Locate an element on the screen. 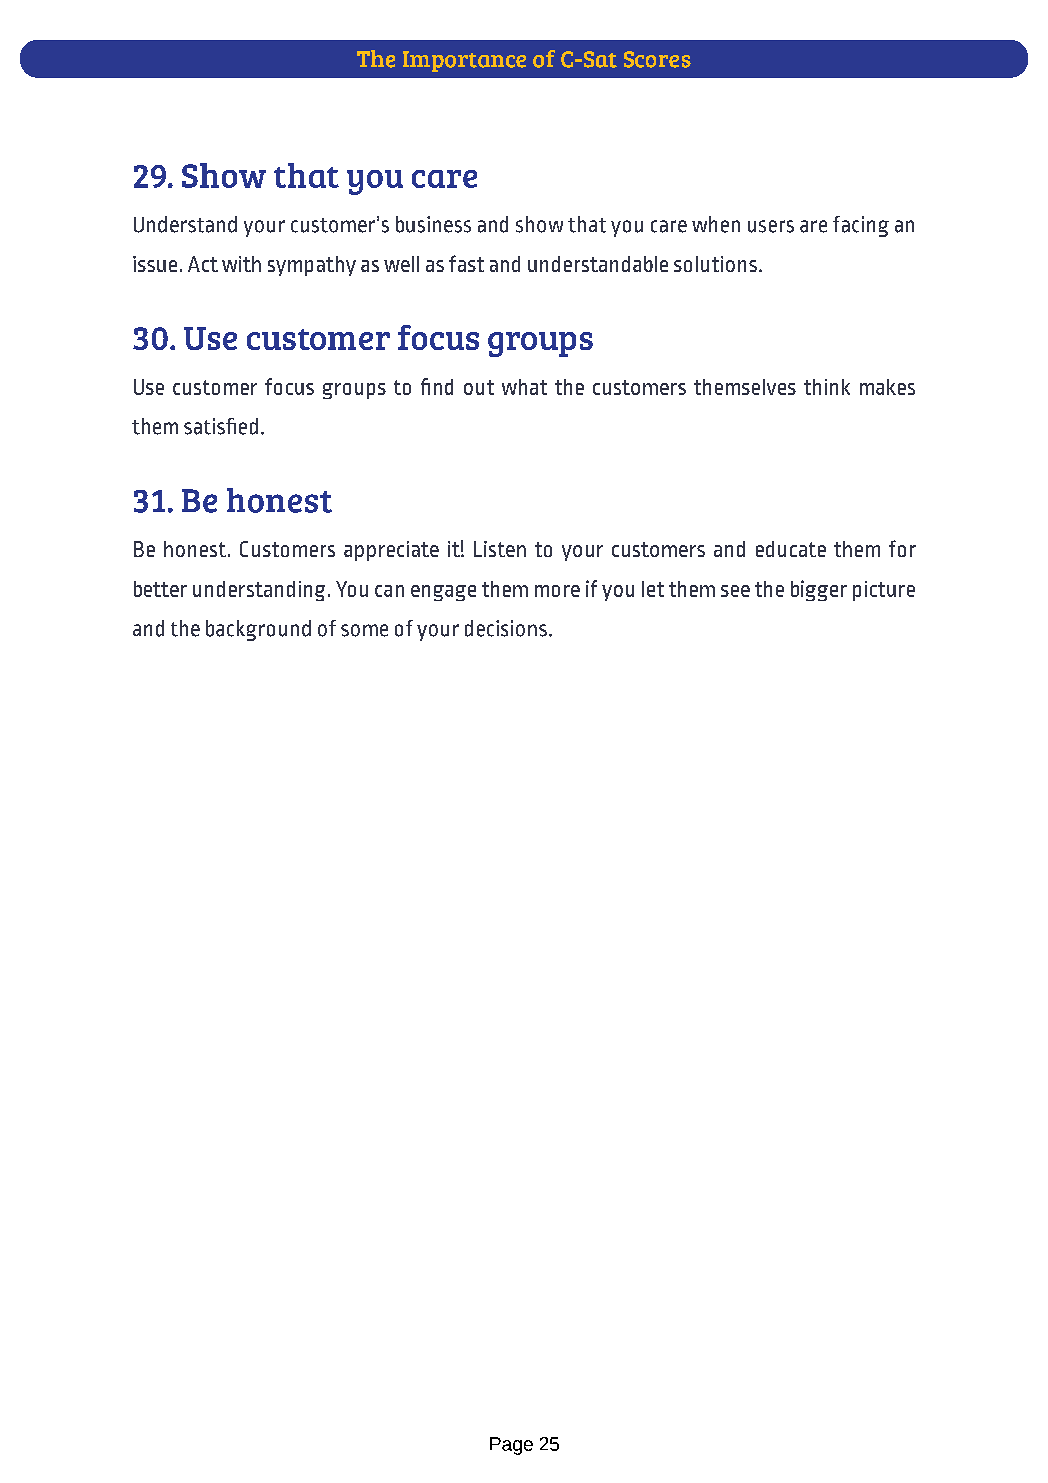 The width and height of the screenshot is (1048, 1483). with is located at coordinates (241, 264).
